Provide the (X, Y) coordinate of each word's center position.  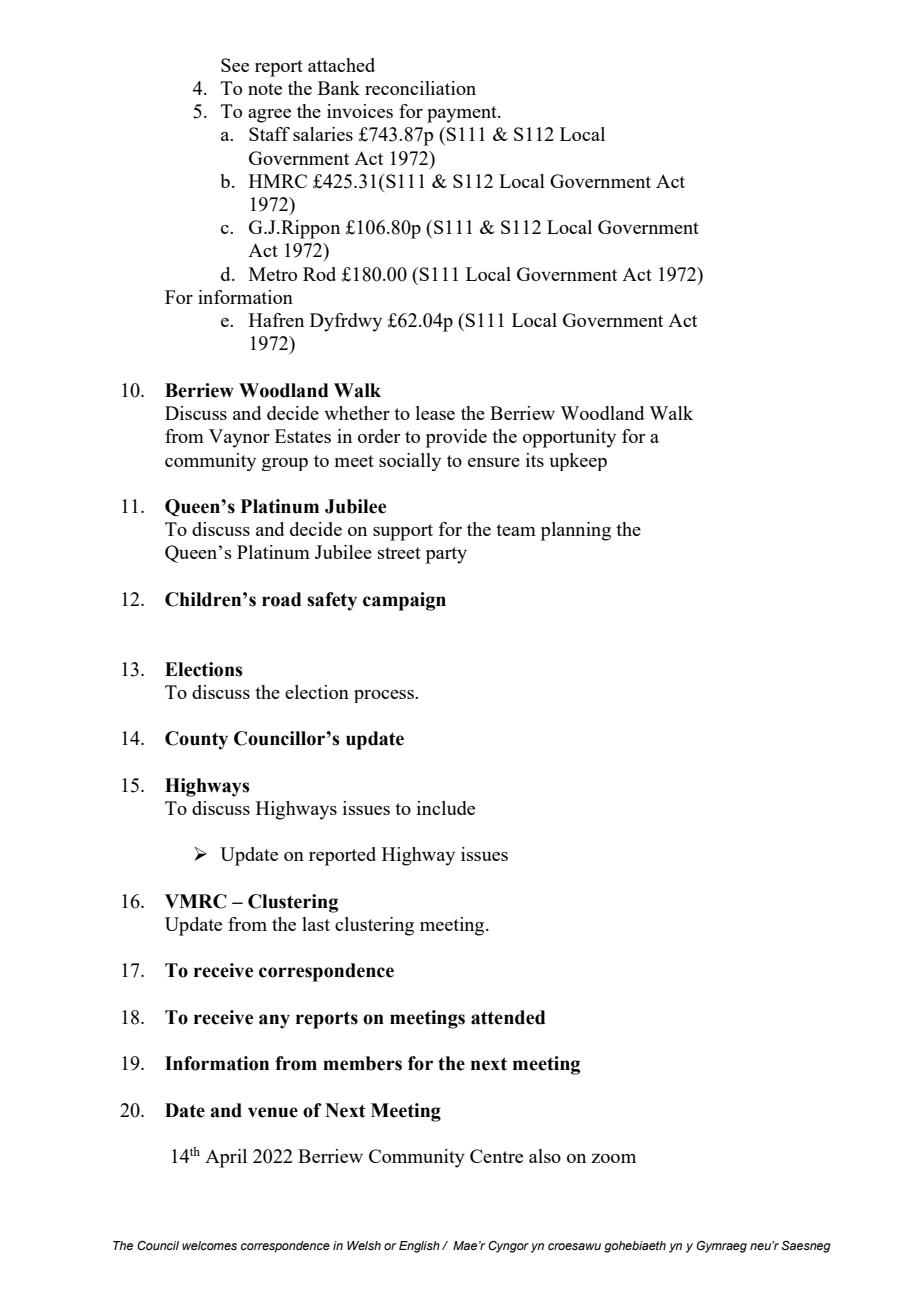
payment (463, 114)
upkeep (578, 462)
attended (508, 1017)
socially (410, 462)
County (196, 740)
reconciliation (420, 88)
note (265, 89)
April (226, 1158)
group (285, 464)
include (446, 808)
